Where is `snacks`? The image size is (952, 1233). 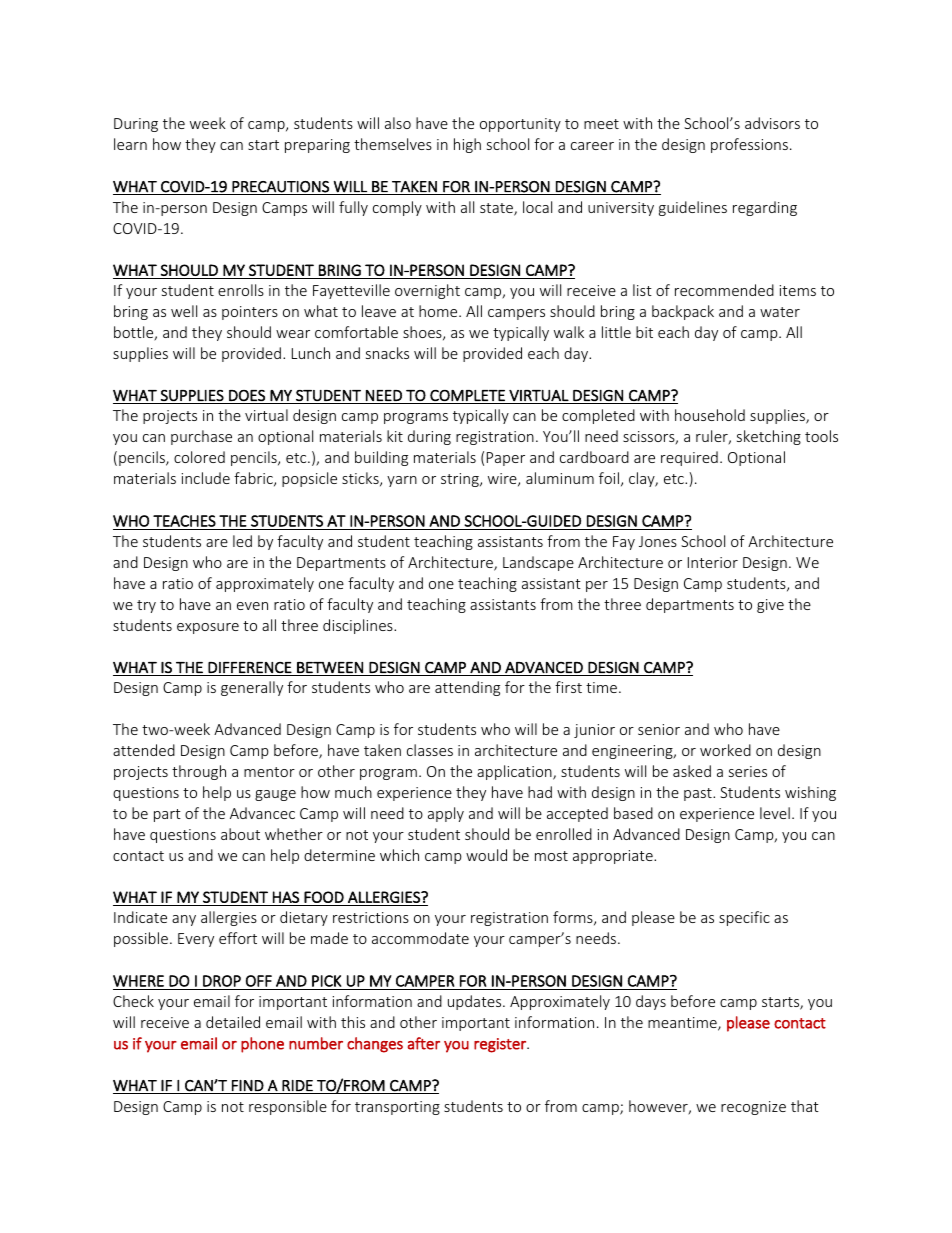
snacks is located at coordinates (387, 353).
